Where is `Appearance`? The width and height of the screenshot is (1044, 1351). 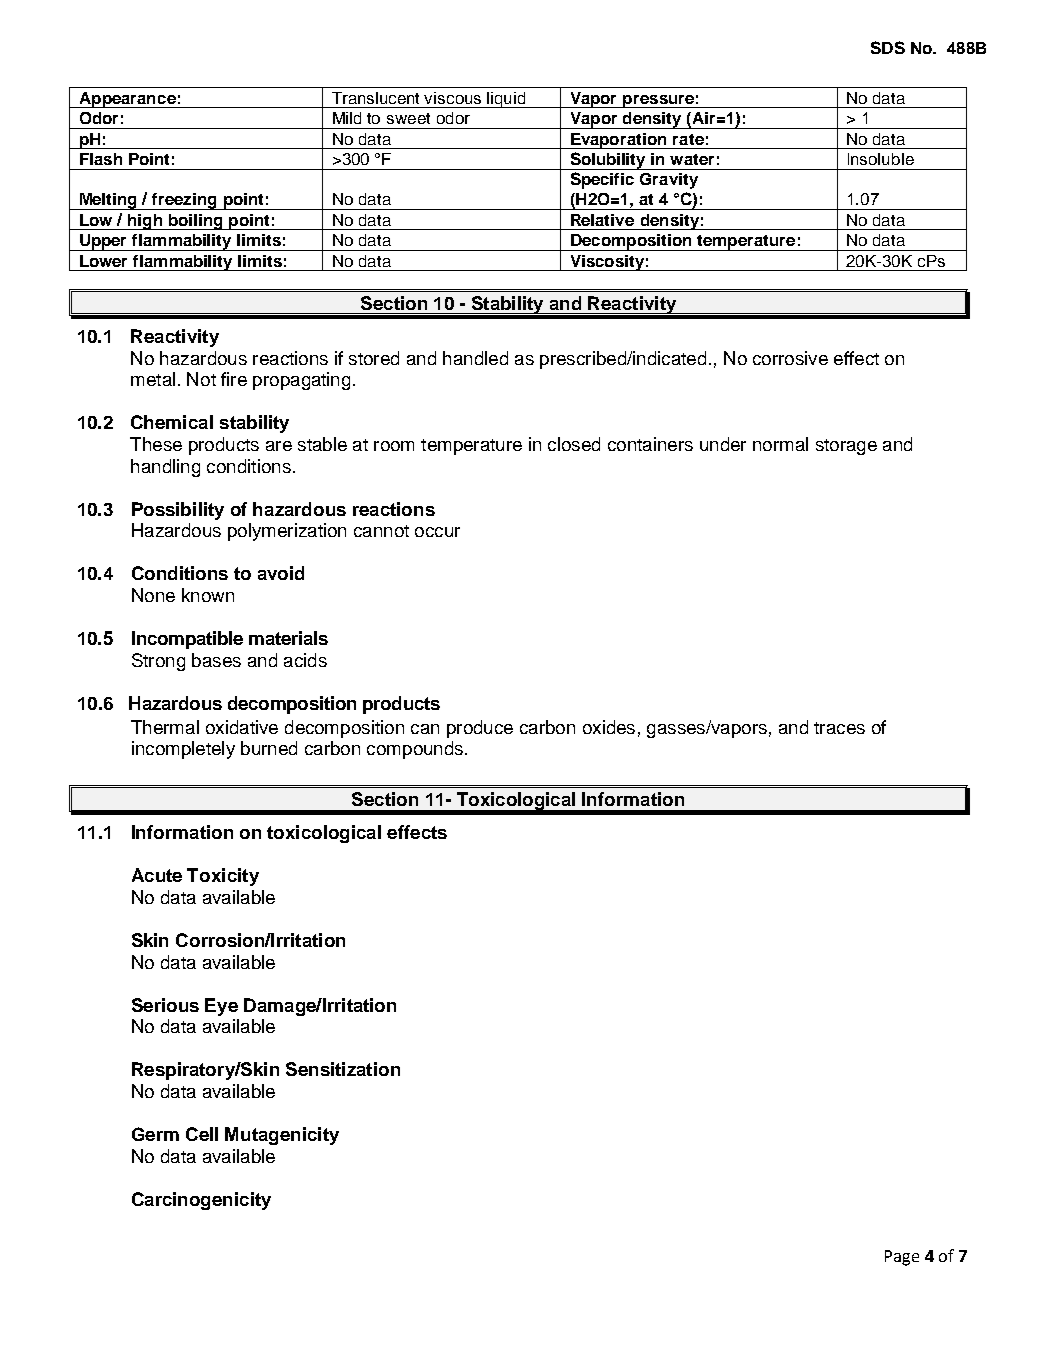 Appearance is located at coordinates (127, 100).
